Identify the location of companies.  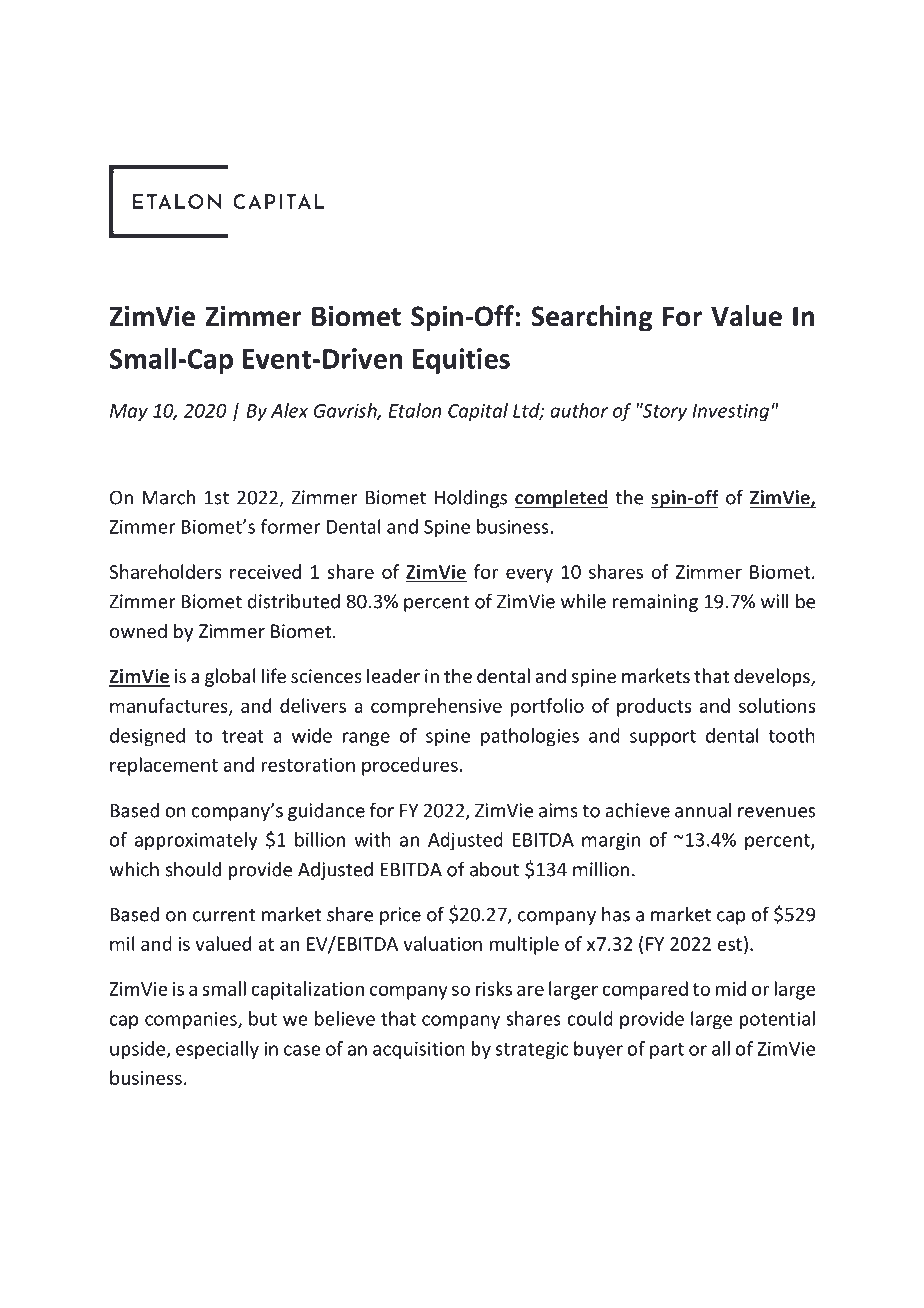
(192, 1020).
